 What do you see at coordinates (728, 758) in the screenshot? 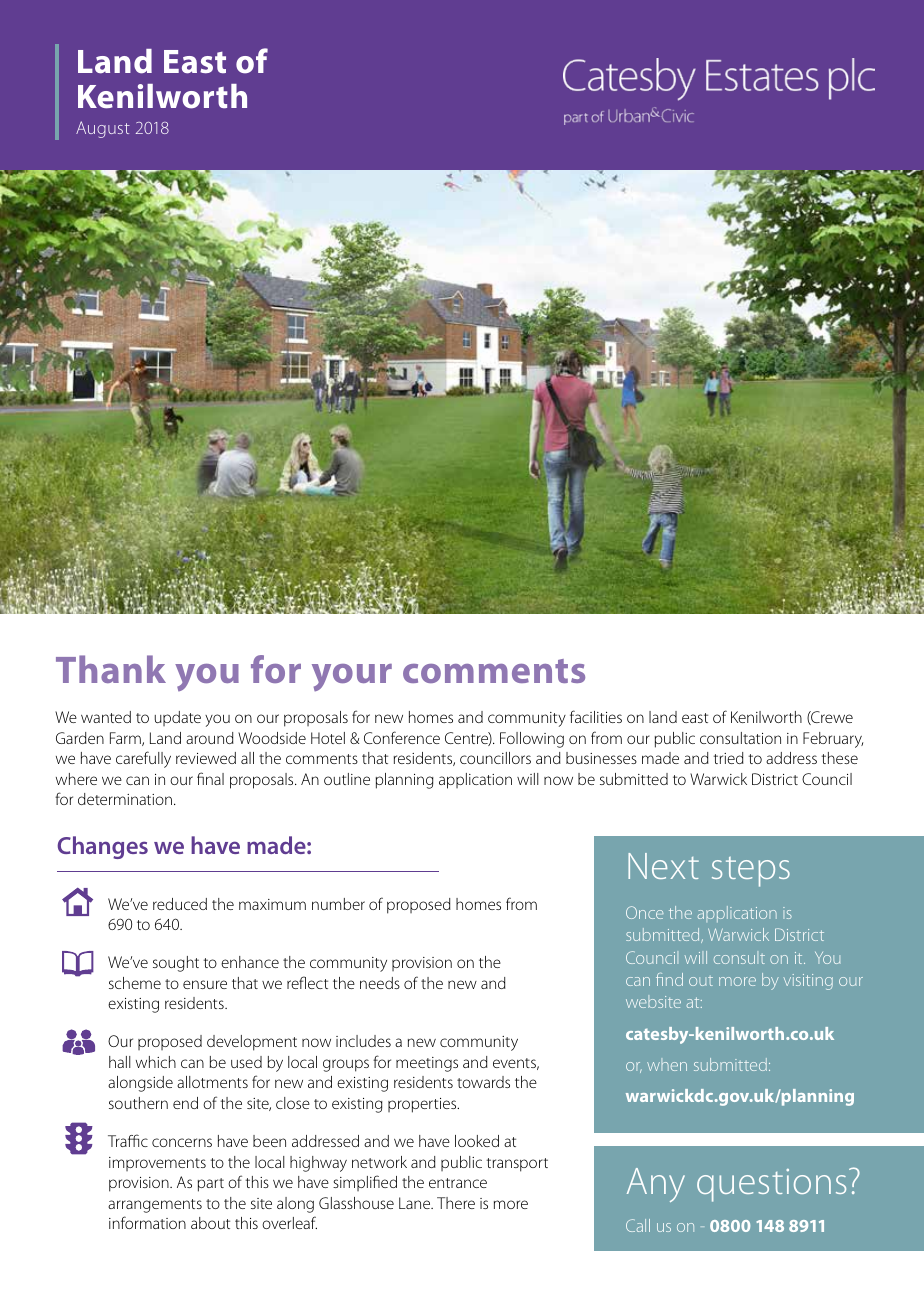
I see `tried` at bounding box center [728, 758].
